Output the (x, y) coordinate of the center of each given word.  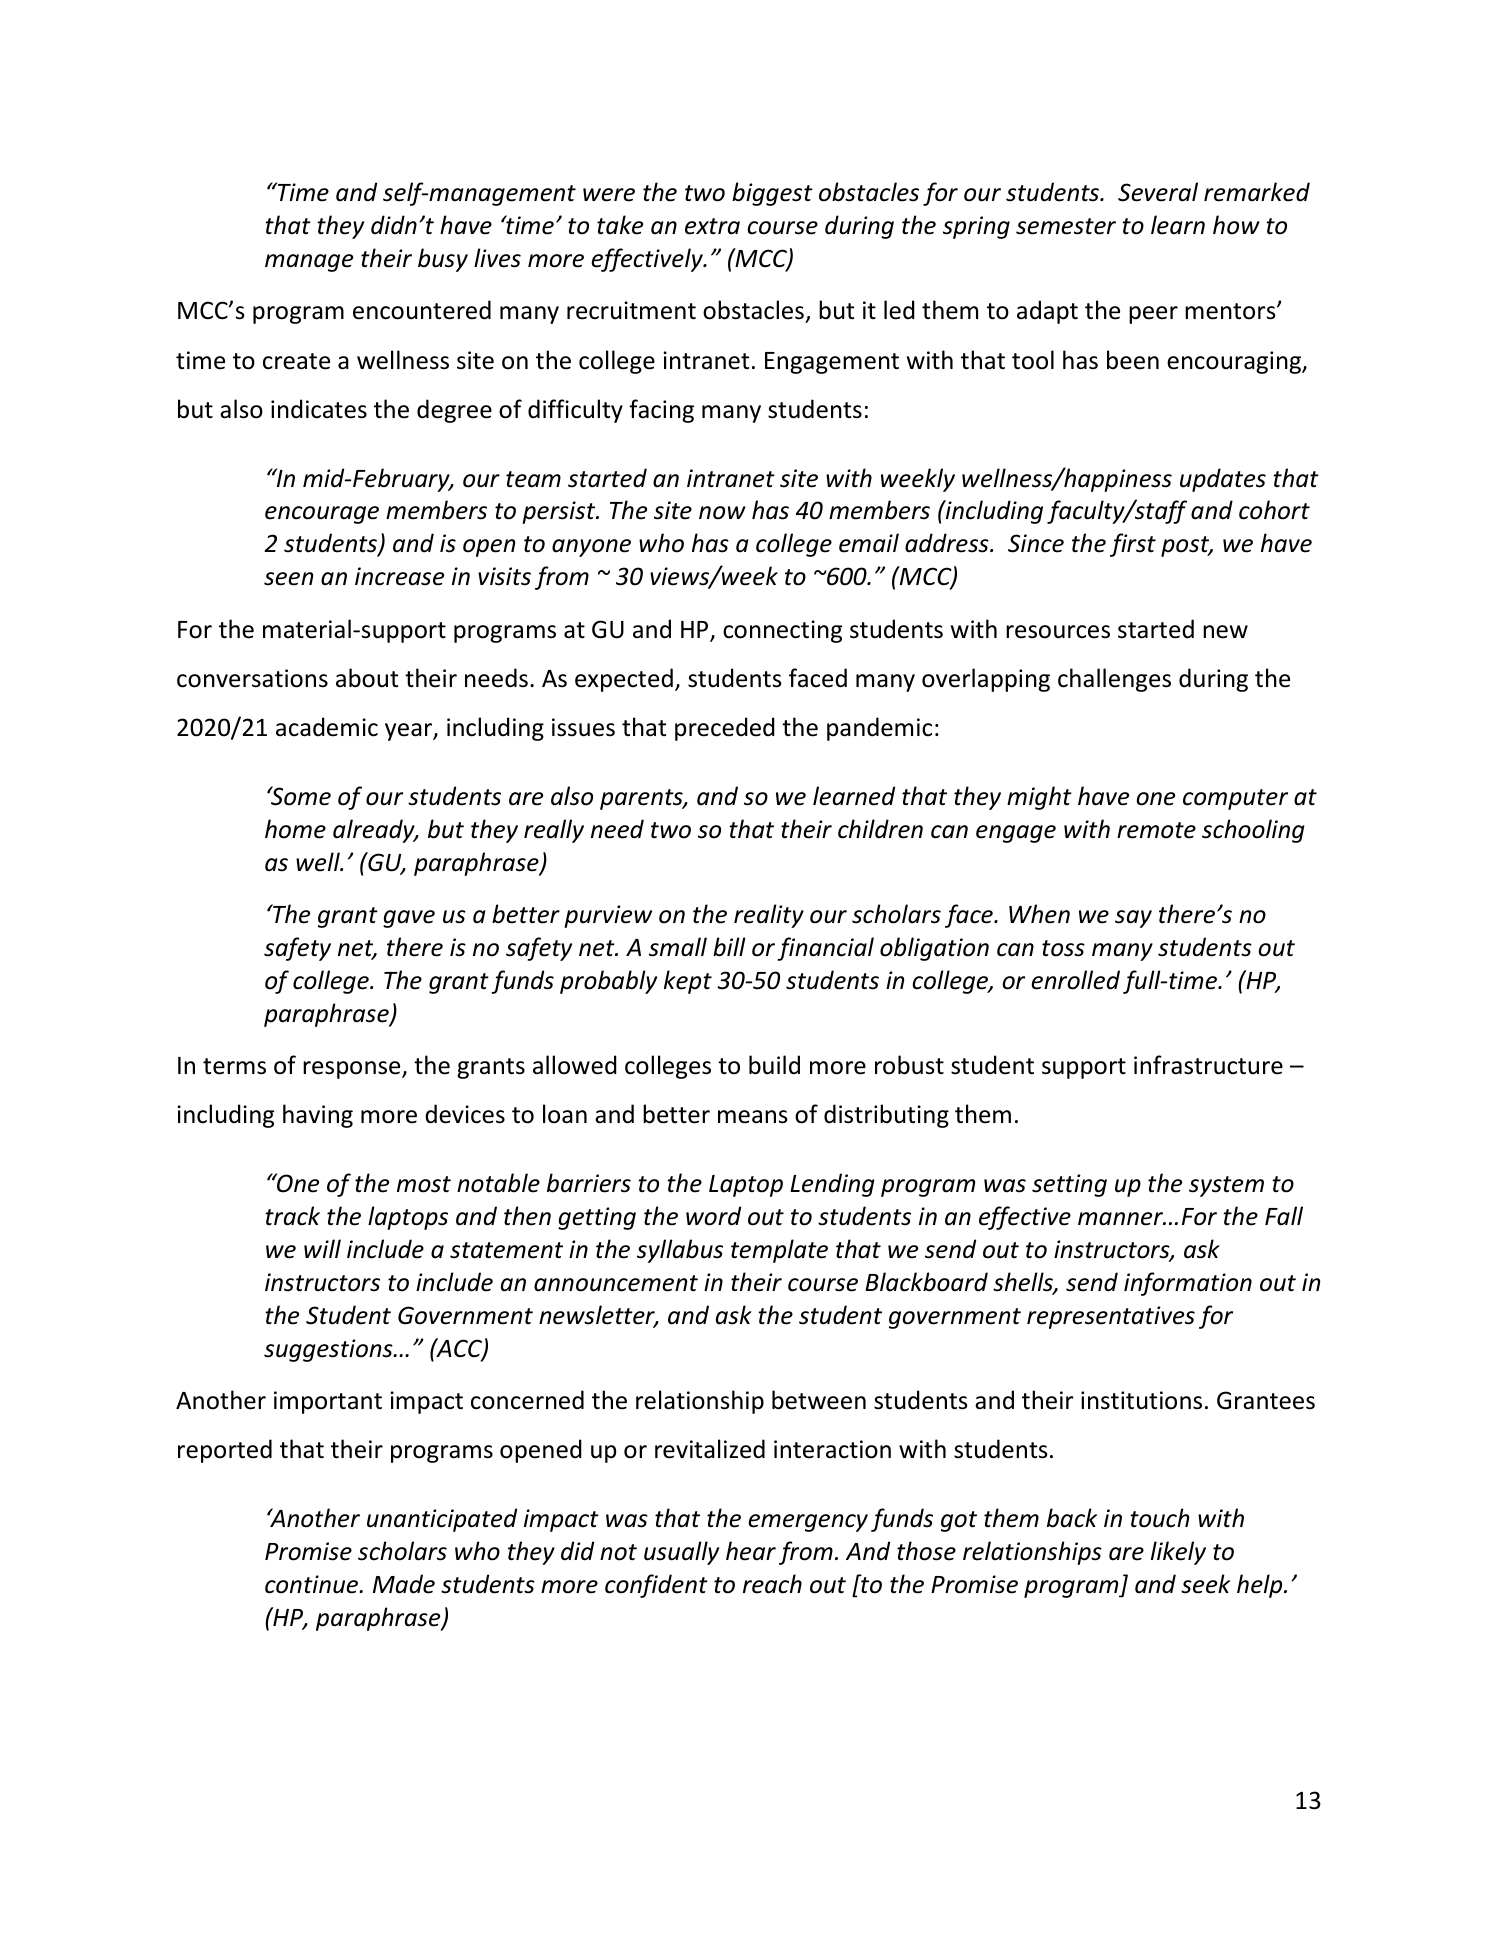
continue (313, 1584)
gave (409, 919)
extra (712, 226)
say (1133, 919)
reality (769, 916)
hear (751, 1551)
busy (443, 260)
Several (1158, 192)
